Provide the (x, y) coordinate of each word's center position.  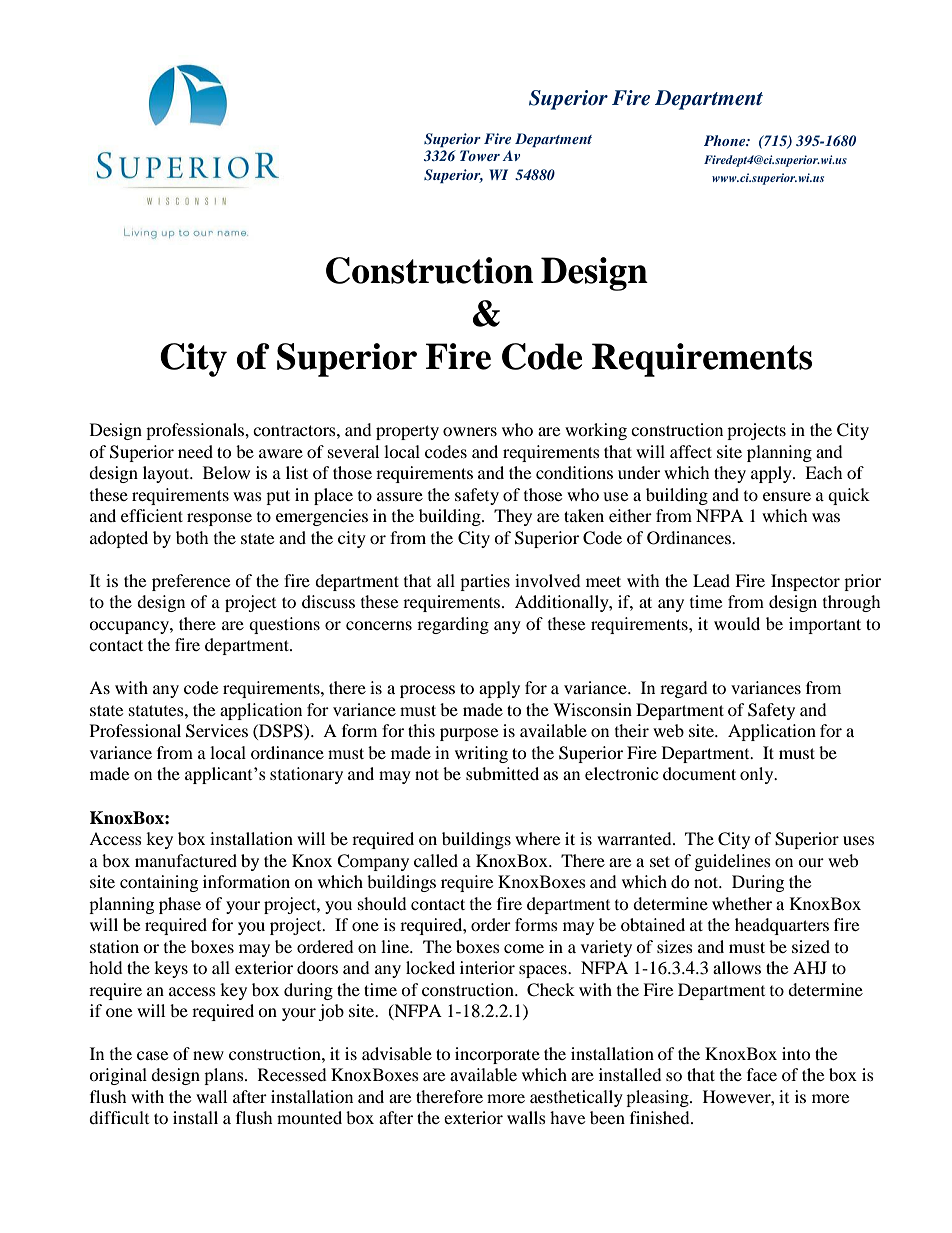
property (407, 432)
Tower (480, 155)
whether (742, 903)
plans (225, 1076)
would (737, 623)
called (436, 860)
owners (470, 431)
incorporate (497, 1055)
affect (691, 451)
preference (191, 582)
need (195, 451)
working (596, 431)
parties (485, 582)
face (762, 1074)
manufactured (186, 860)
